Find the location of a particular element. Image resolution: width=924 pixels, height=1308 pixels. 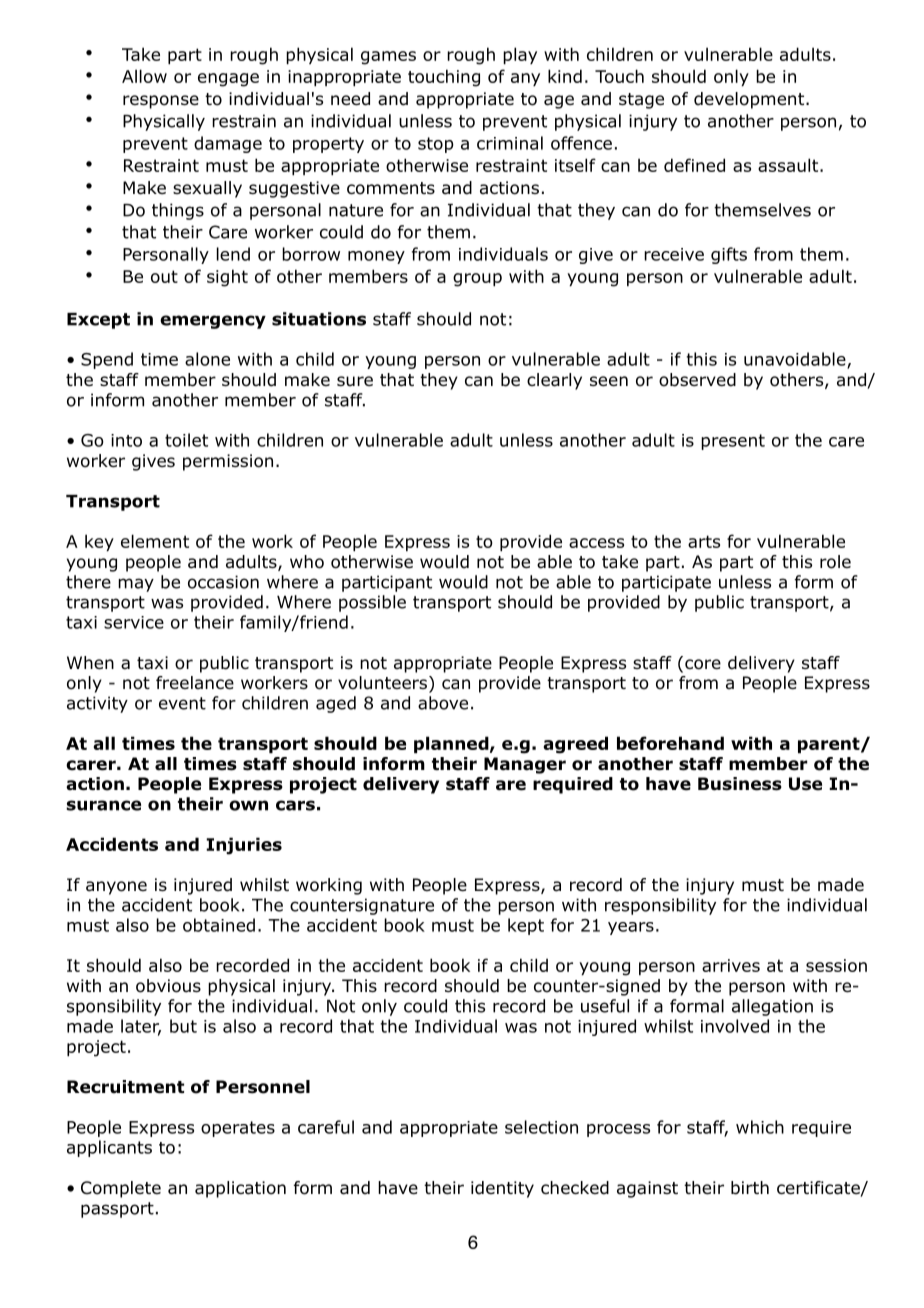

obvious is located at coordinates (168, 986).
